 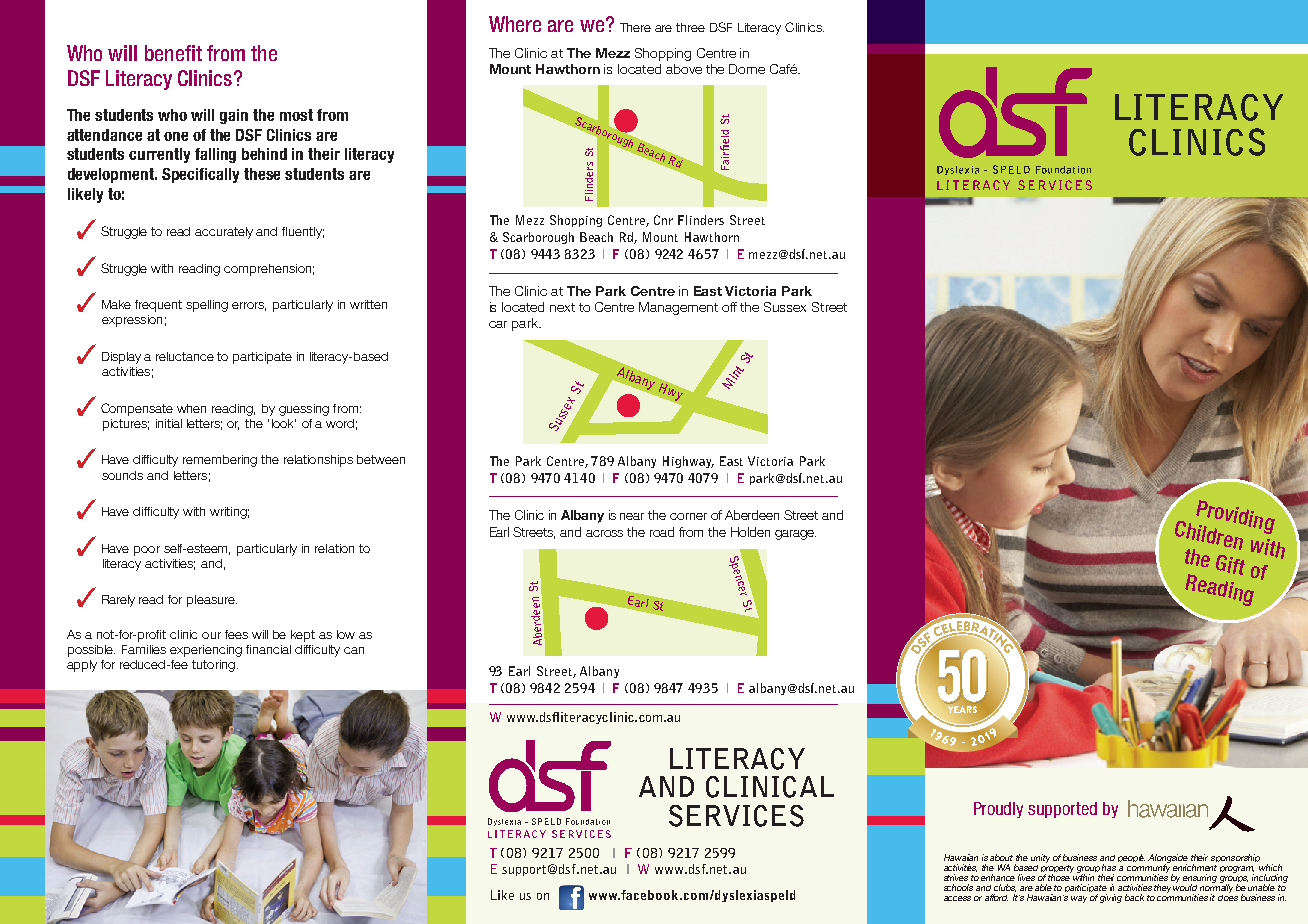 I want to click on strives, so click(x=956, y=877).
